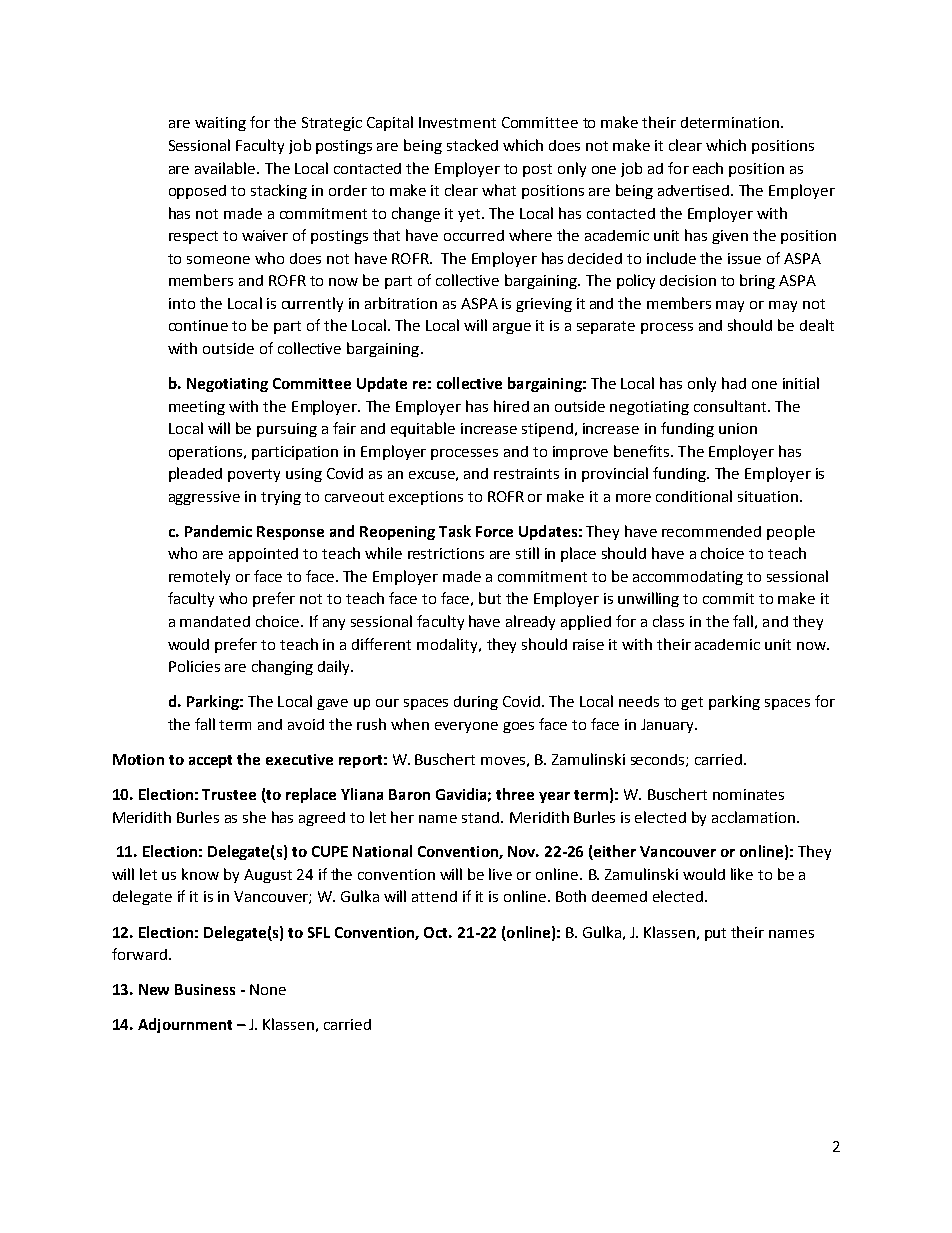  What do you see at coordinates (472, 145) in the image?
I see `stacked` at bounding box center [472, 145].
